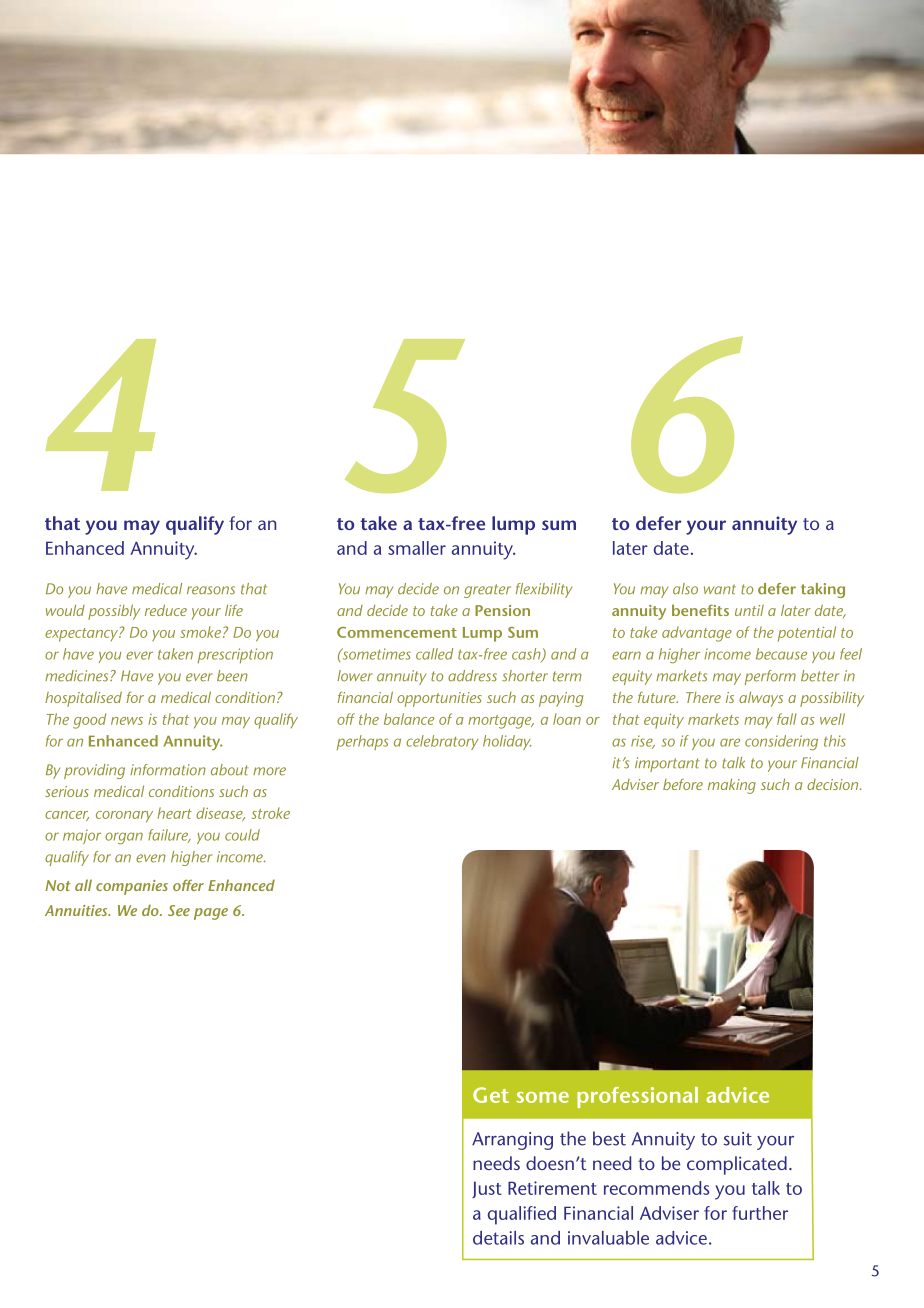 The width and height of the document is (924, 1308). What do you see at coordinates (417, 548) in the document?
I see `smaller` at bounding box center [417, 548].
